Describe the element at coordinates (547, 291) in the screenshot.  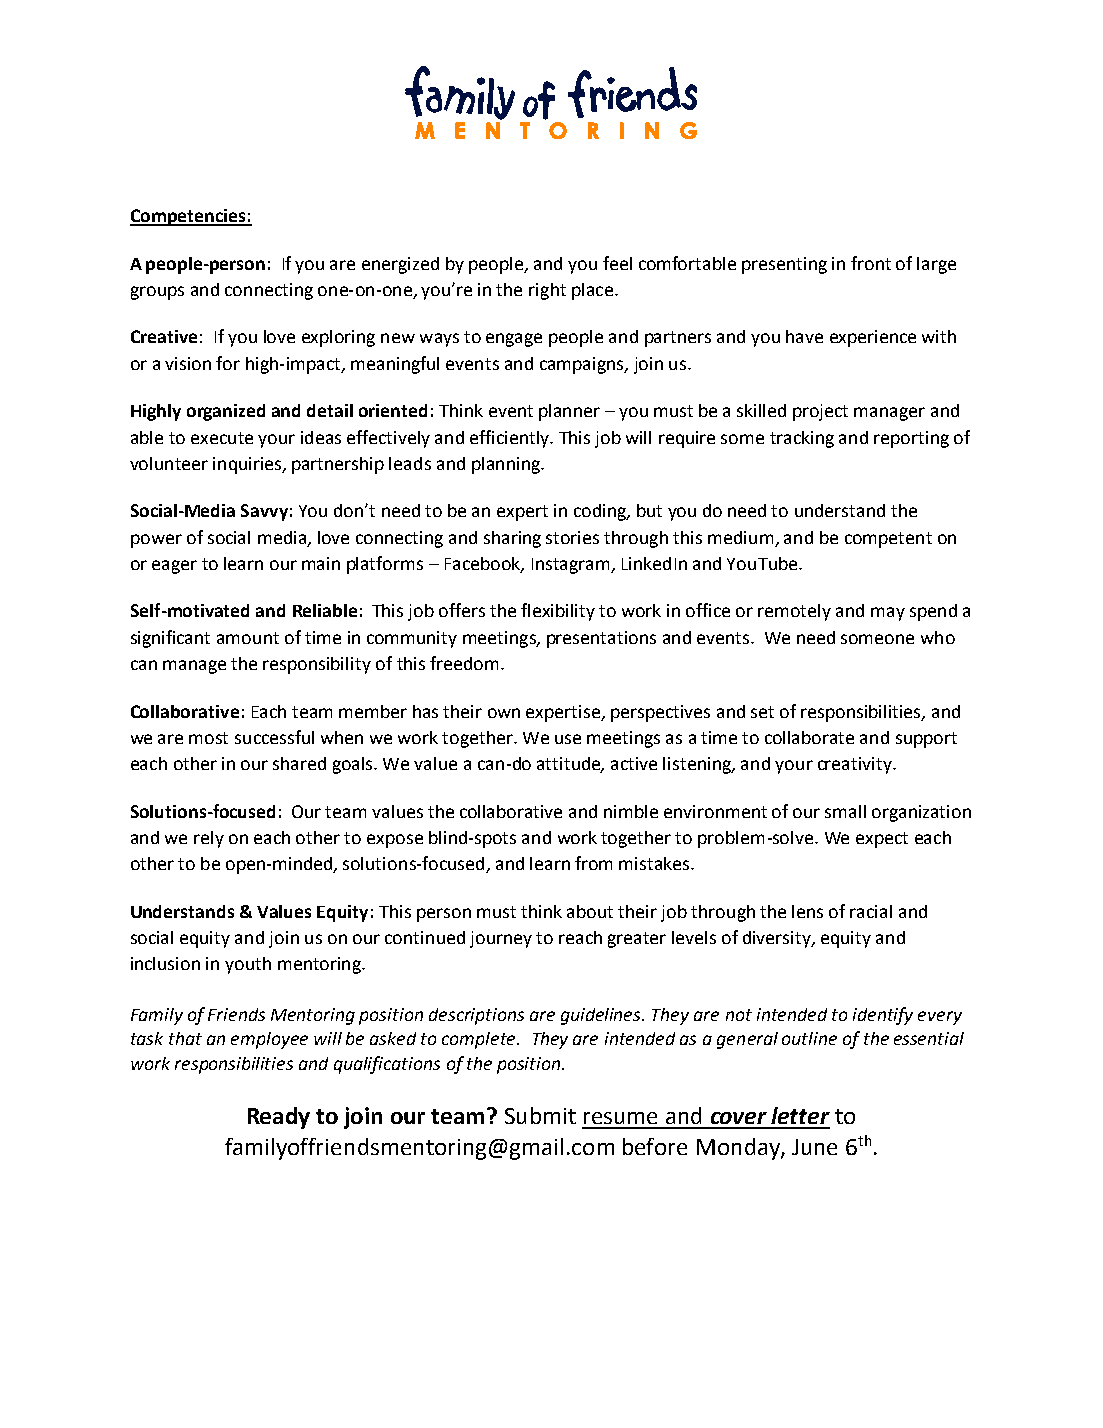
I see `right` at that location.
